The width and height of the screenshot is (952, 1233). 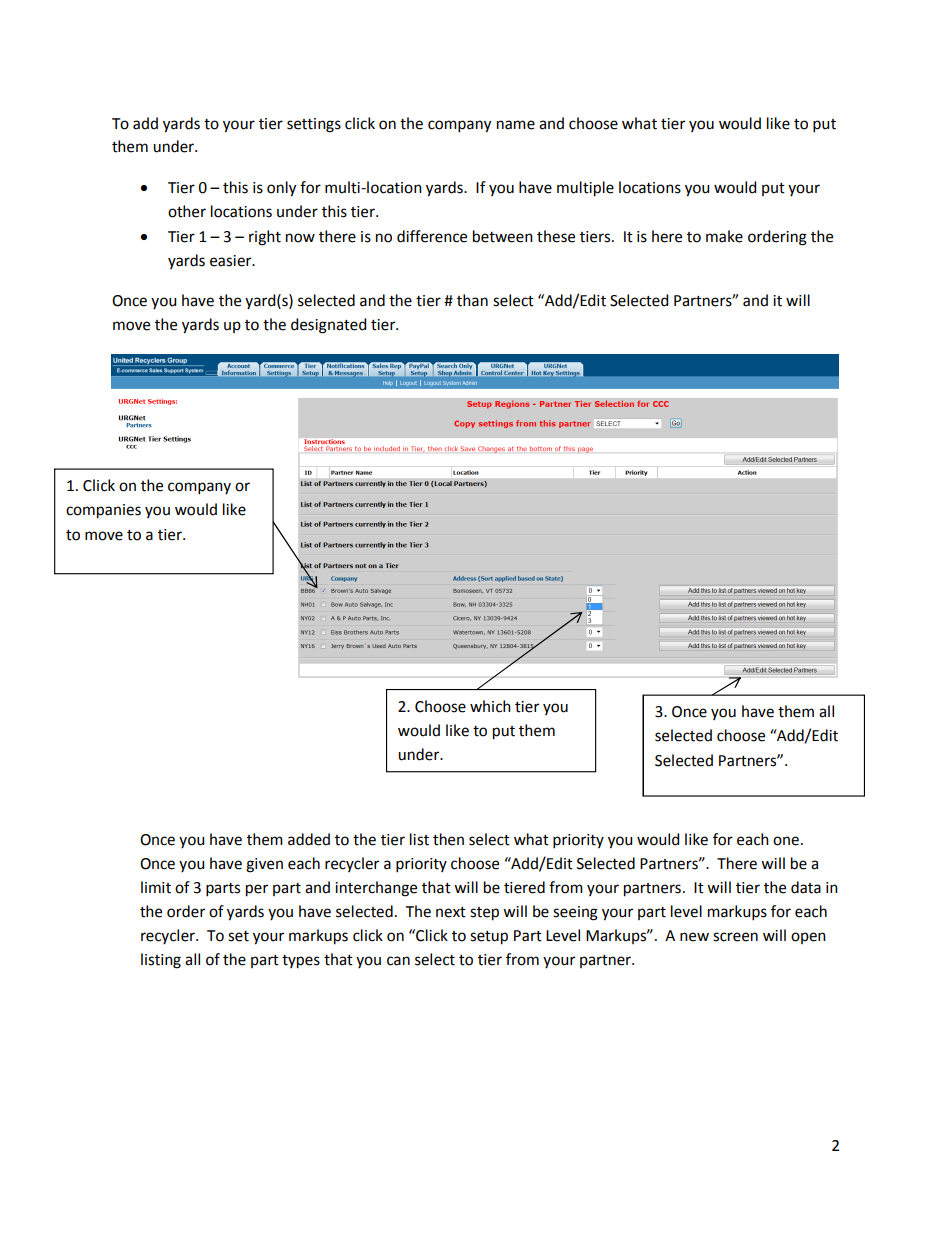 What do you see at coordinates (472, 300) in the screenshot?
I see `than` at bounding box center [472, 300].
